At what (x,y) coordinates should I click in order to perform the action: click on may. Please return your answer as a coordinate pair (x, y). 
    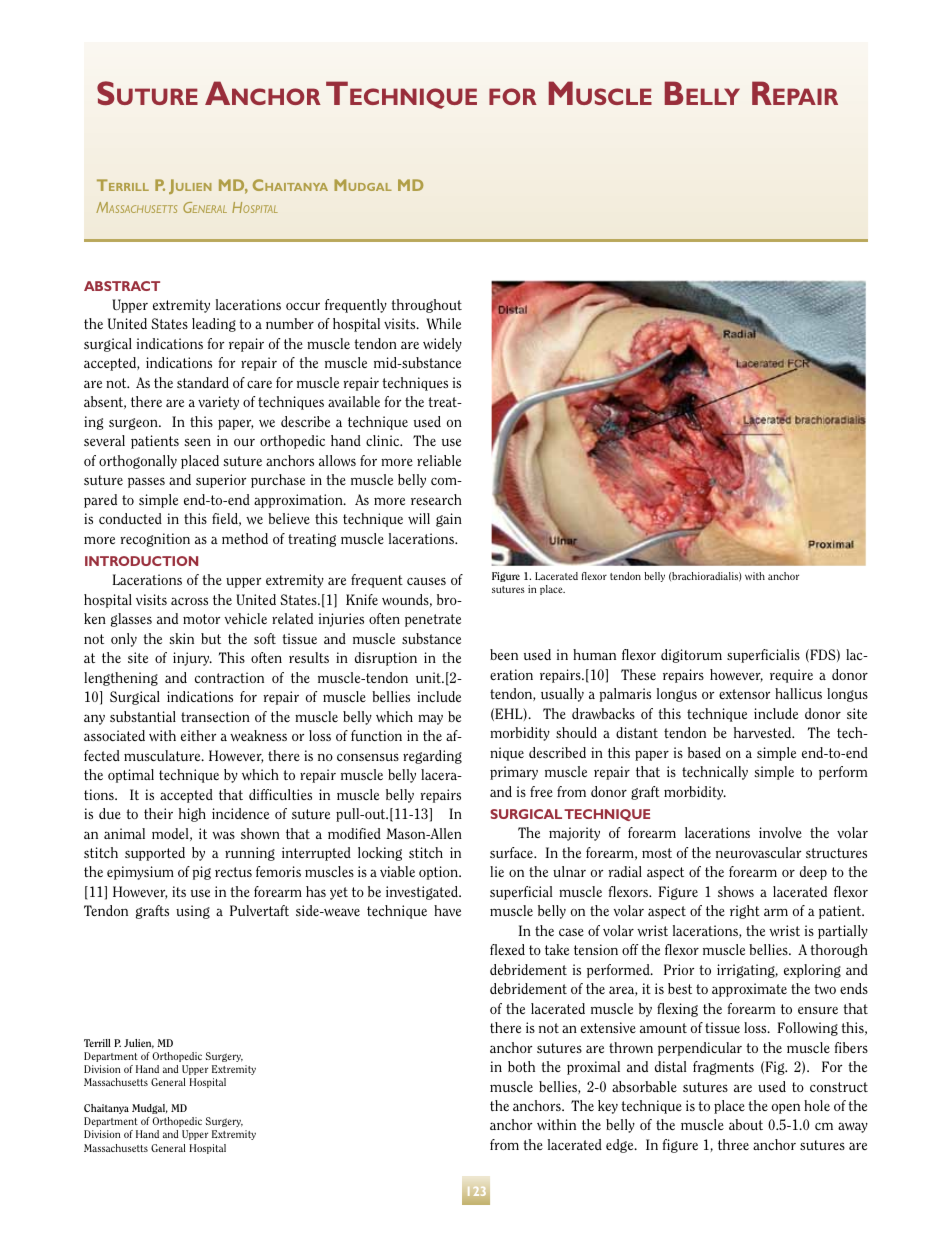
    Looking at the image, I should click on (430, 719).
